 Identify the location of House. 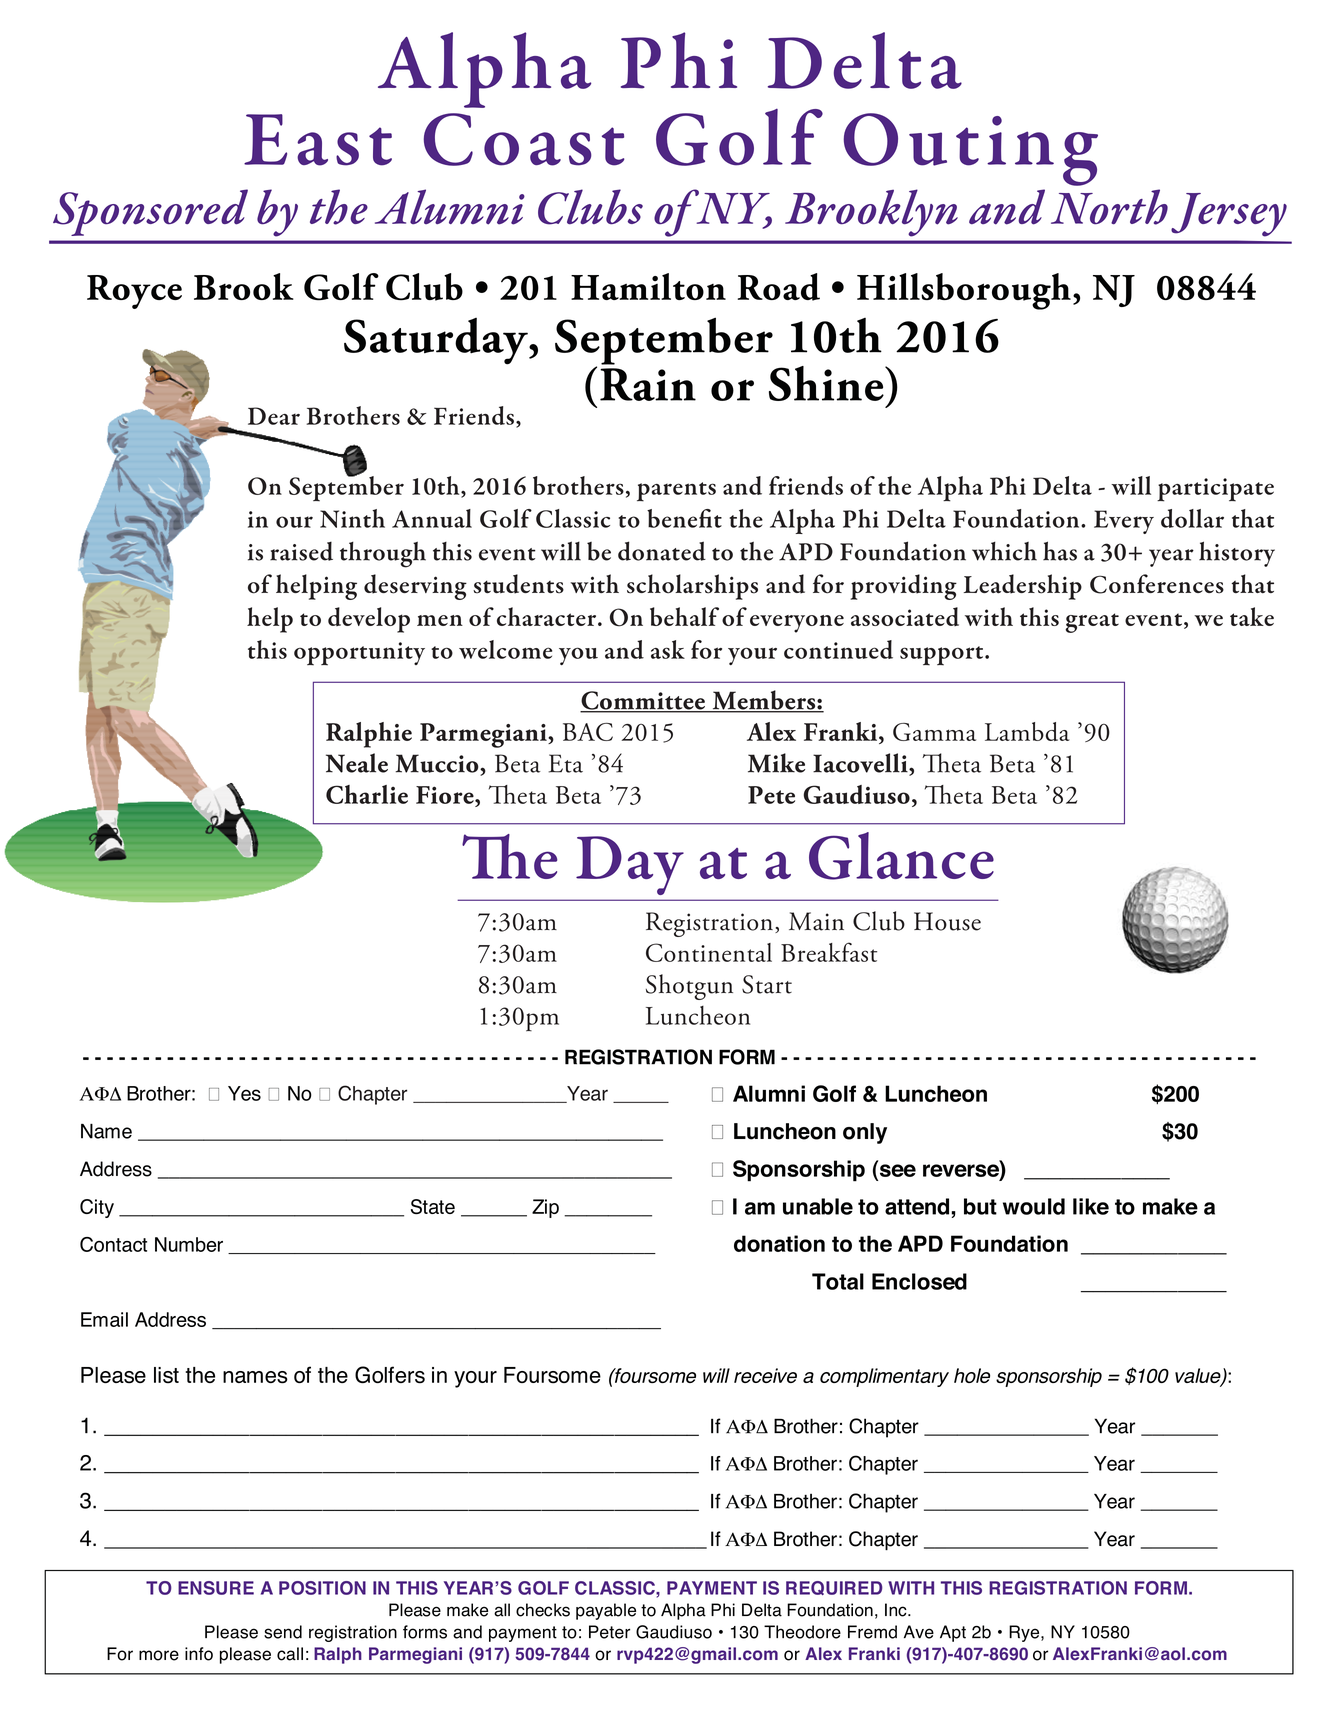
(947, 921).
